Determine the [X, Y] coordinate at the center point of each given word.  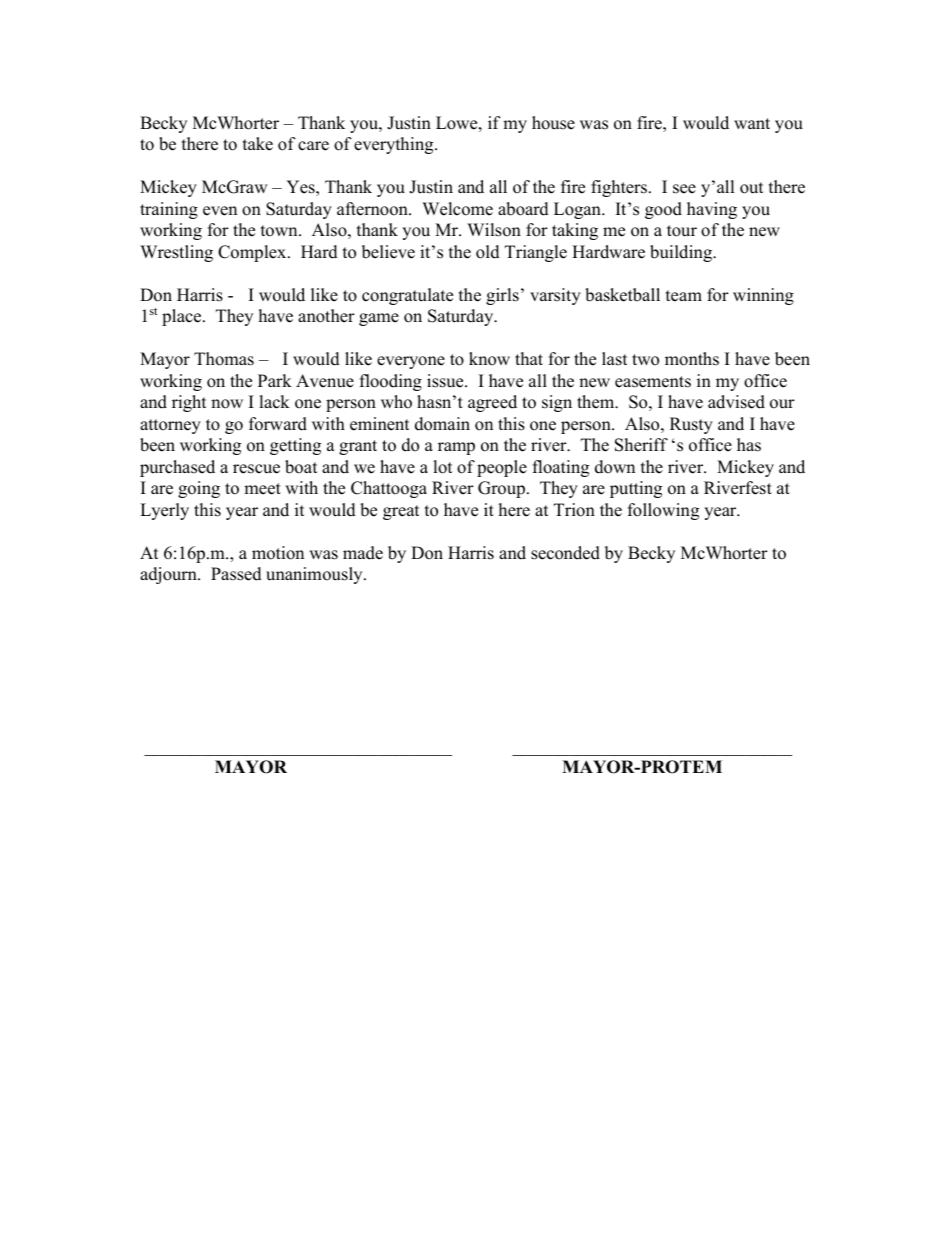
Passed [236, 574]
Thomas [224, 359]
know [489, 359]
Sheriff [641, 445]
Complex [253, 253]
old [488, 252]
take [258, 144]
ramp [456, 448]
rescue [256, 469]
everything [395, 145]
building [682, 253]
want [752, 123]
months [692, 359]
